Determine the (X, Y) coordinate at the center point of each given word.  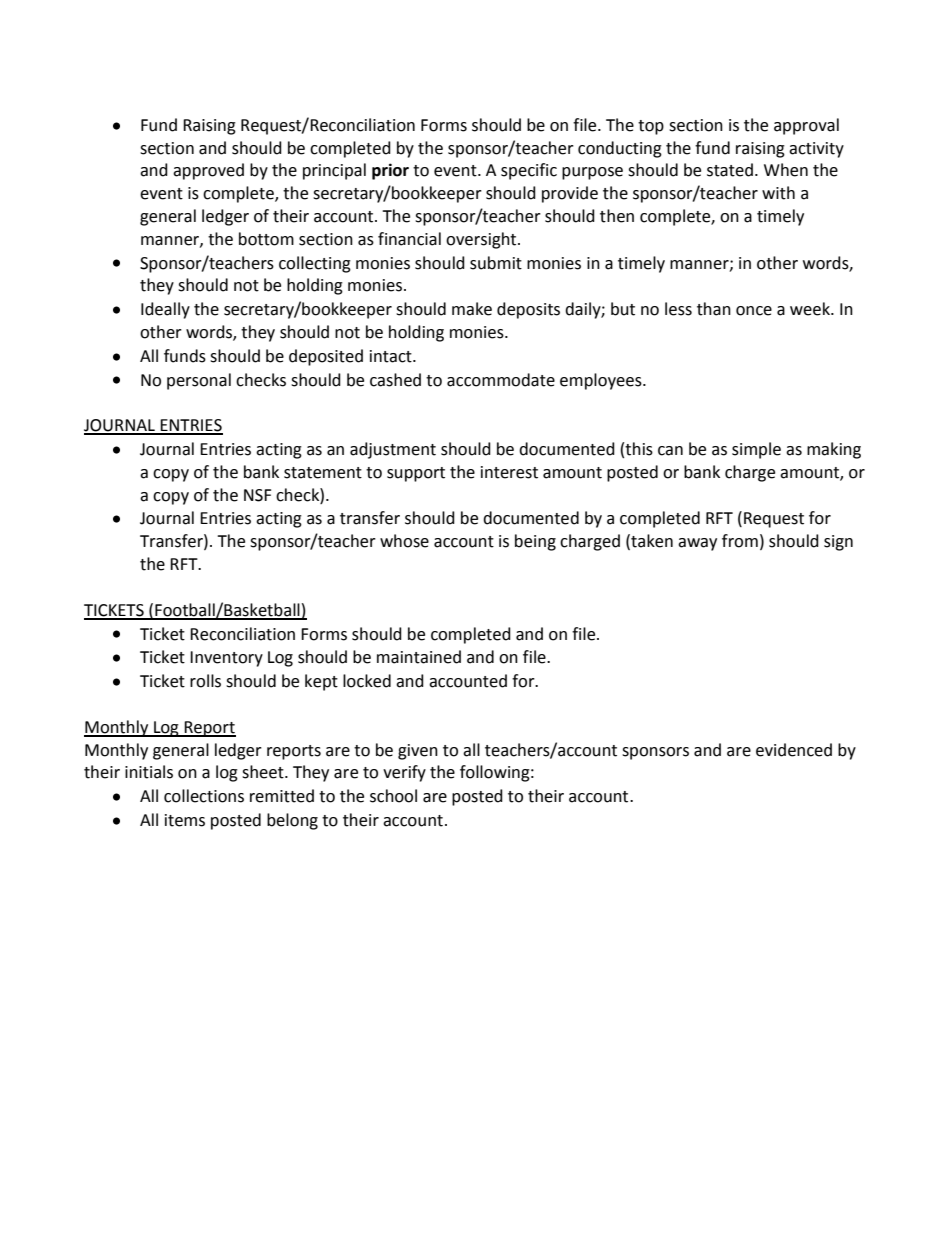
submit (496, 263)
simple (756, 450)
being (535, 542)
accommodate (501, 380)
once (754, 311)
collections (204, 796)
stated (730, 170)
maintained (419, 657)
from (740, 541)
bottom (266, 239)
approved (208, 171)
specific (529, 171)
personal (199, 381)
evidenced (794, 750)
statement (323, 473)
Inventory (226, 659)
